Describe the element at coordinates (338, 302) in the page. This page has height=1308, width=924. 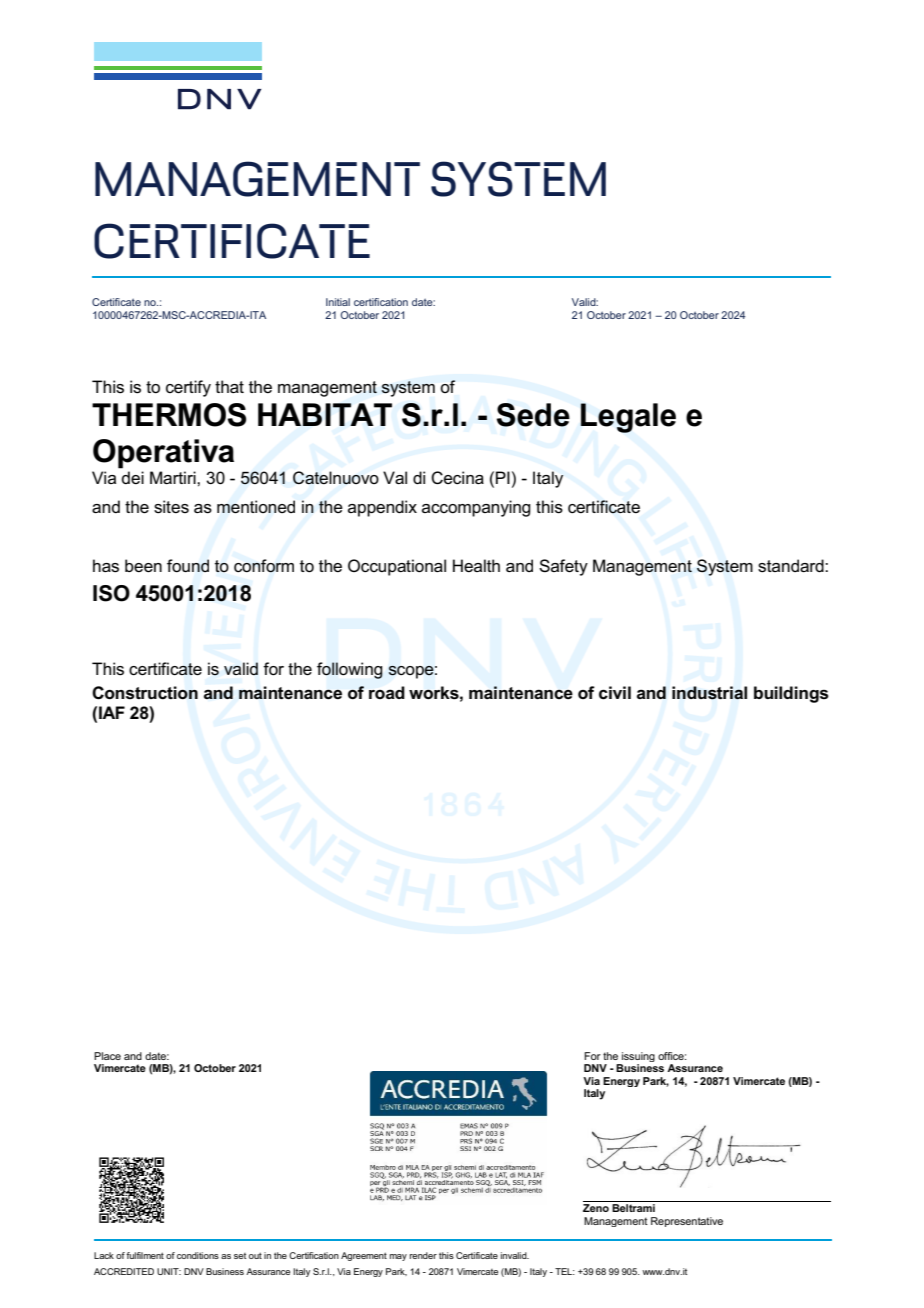
I see `Initial` at that location.
